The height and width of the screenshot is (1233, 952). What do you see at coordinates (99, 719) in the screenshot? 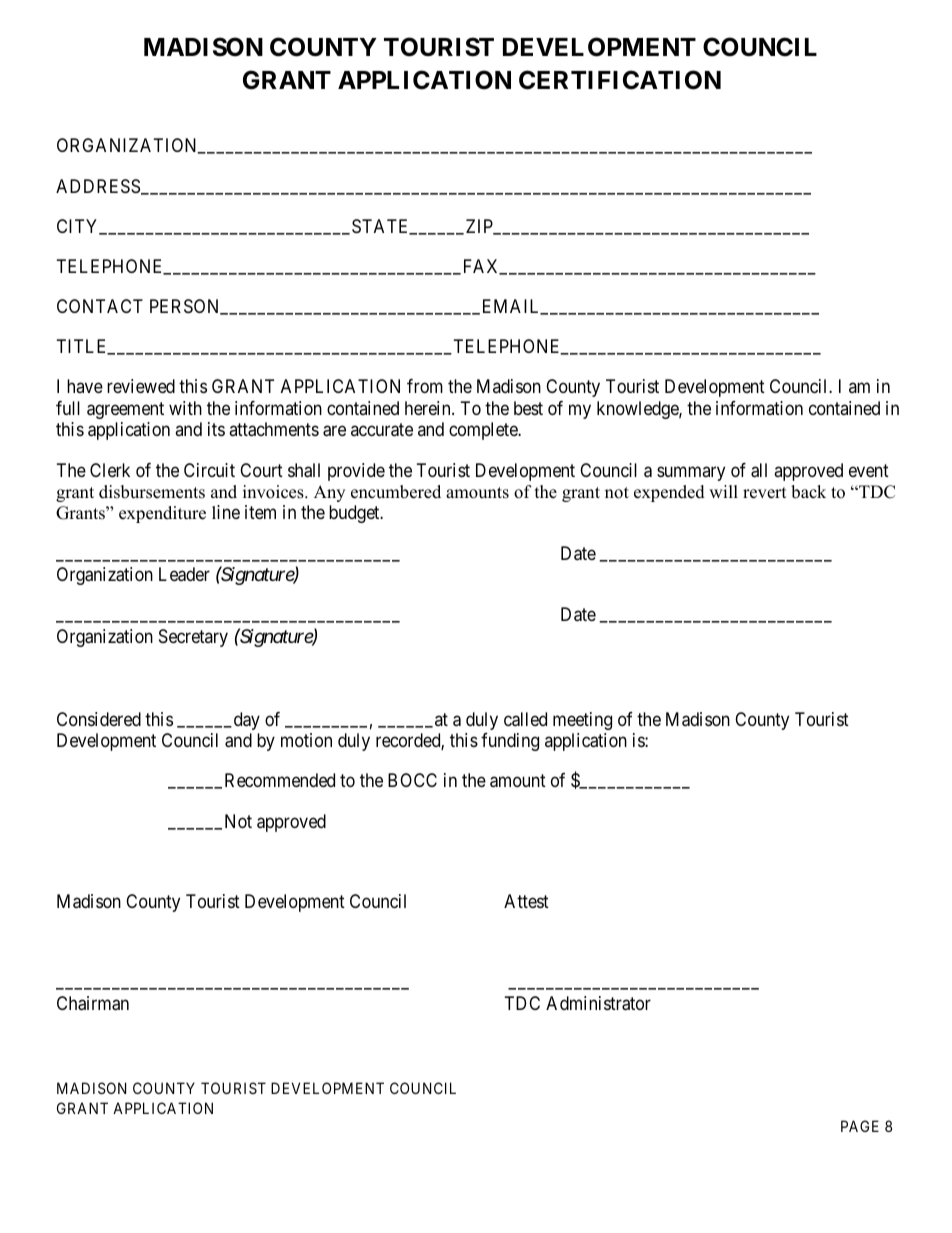
I see `Considered` at bounding box center [99, 719].
